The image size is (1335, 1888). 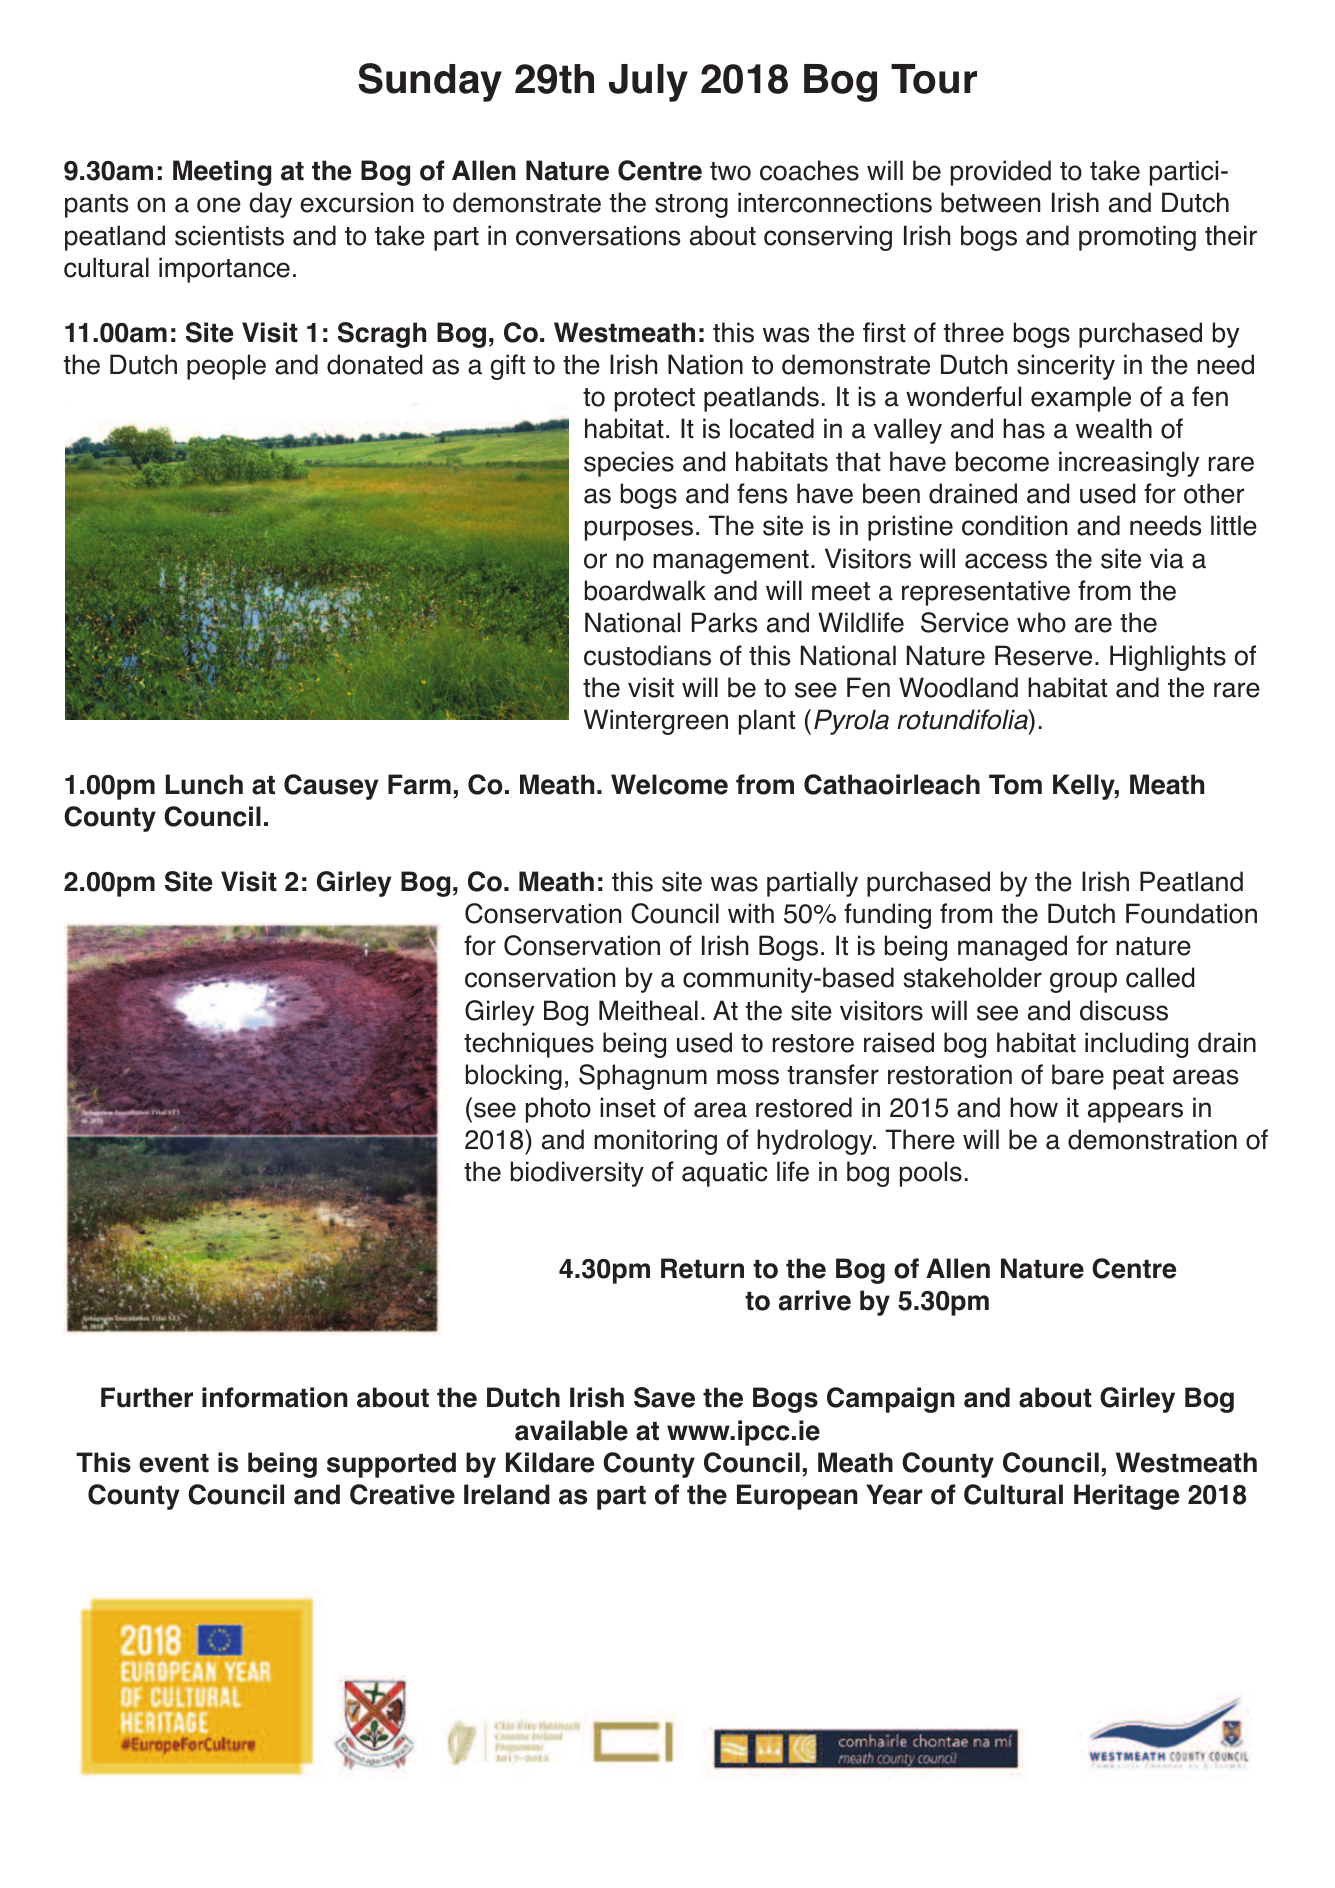 What do you see at coordinates (1015, 784) in the document?
I see `Tom` at bounding box center [1015, 784].
